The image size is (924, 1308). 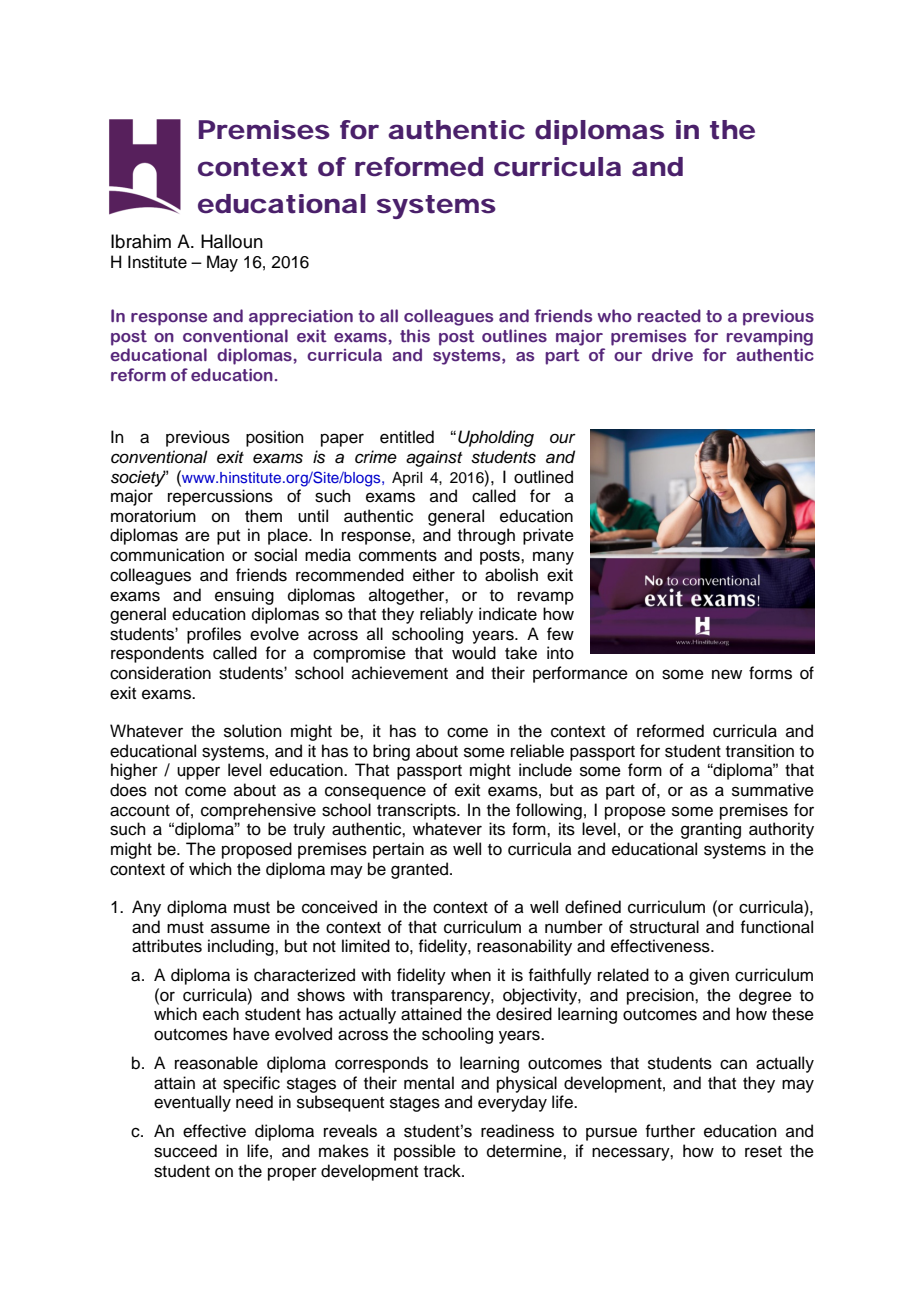 What do you see at coordinates (415, 335) in the document?
I see `this` at bounding box center [415, 335].
